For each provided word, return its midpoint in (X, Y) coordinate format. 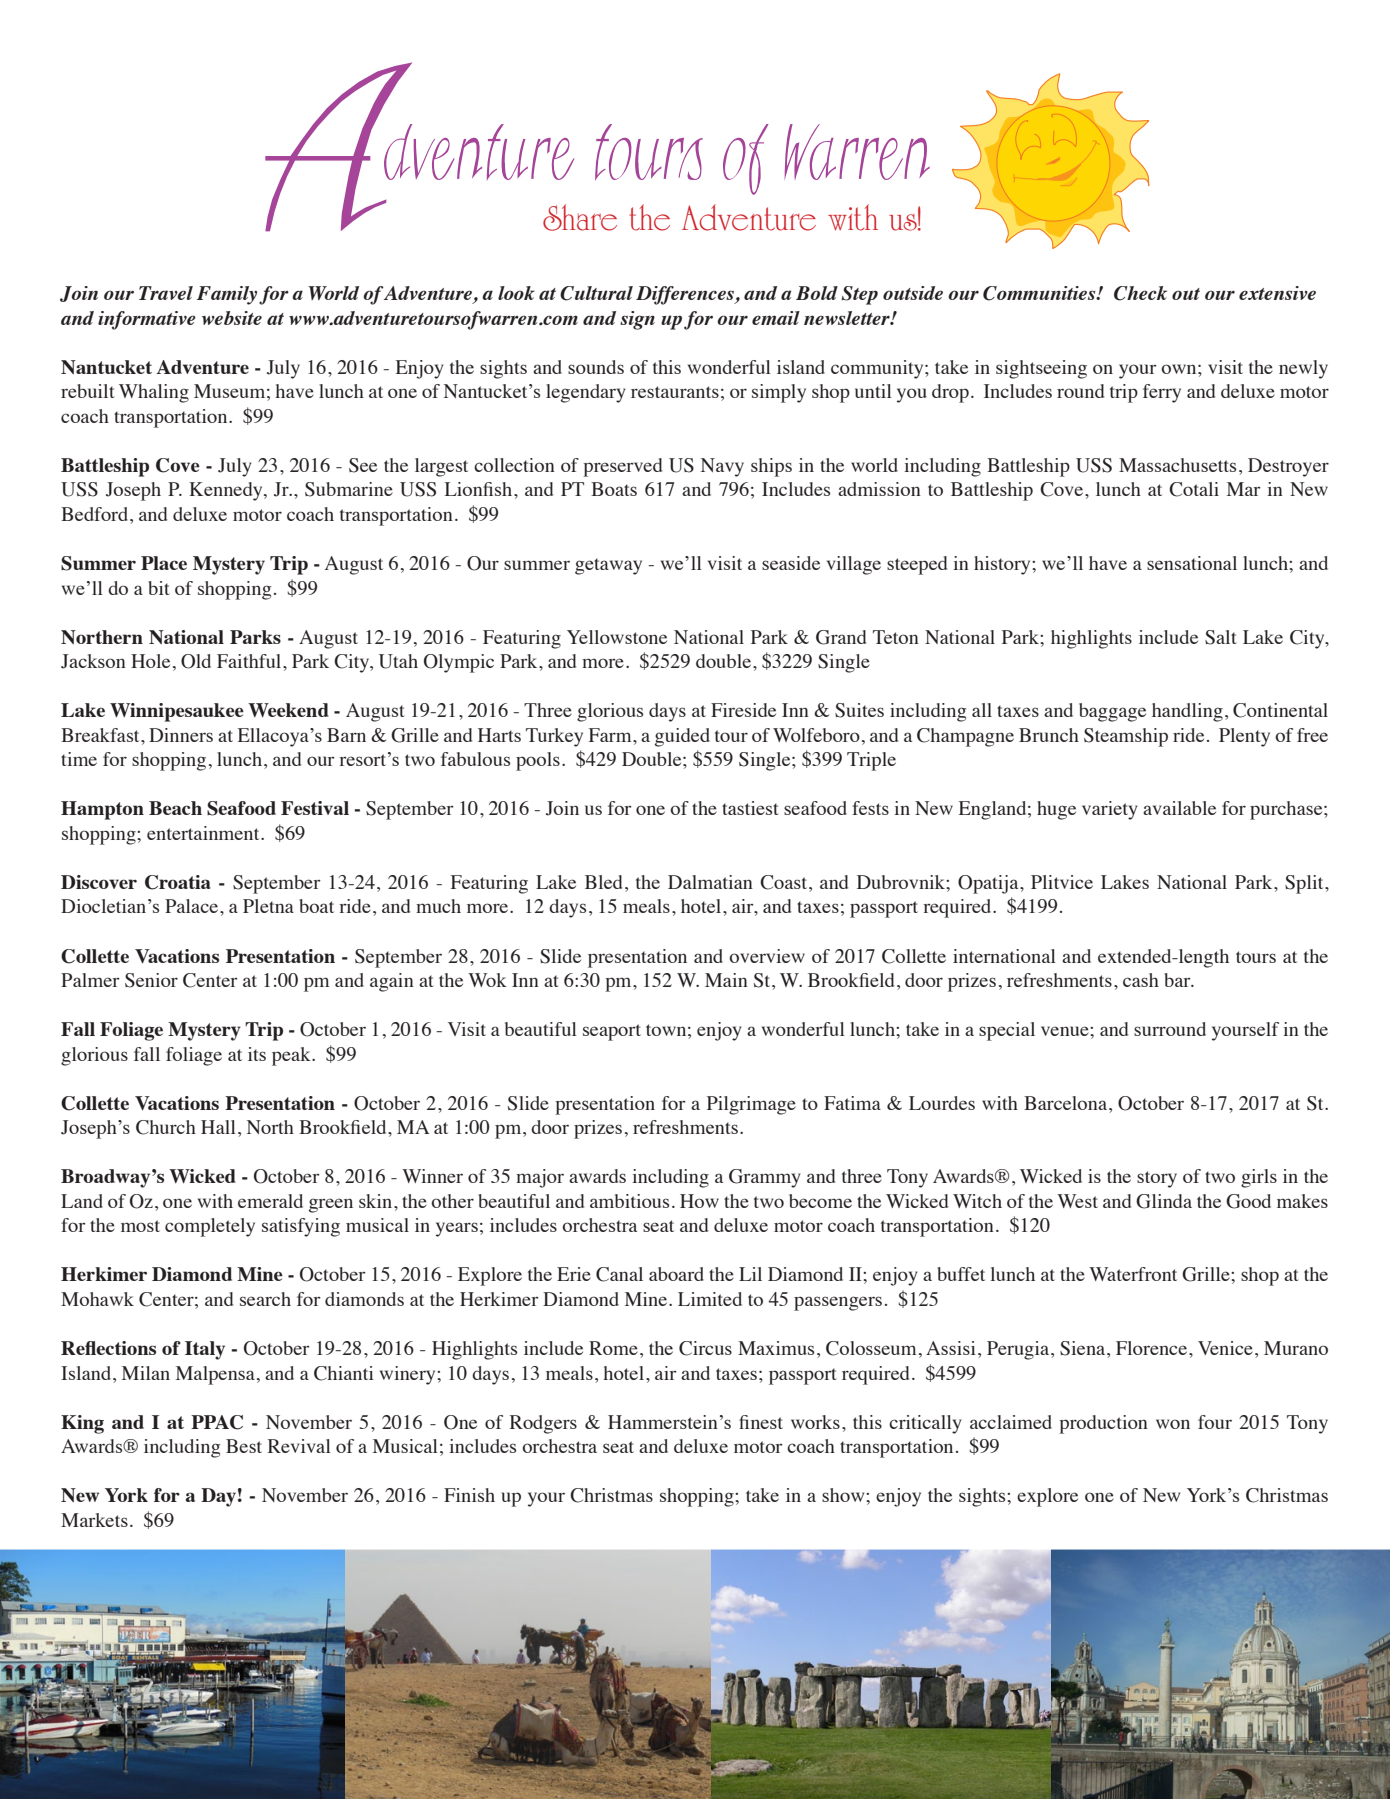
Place (164, 563)
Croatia (178, 882)
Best (244, 1446)
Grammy (765, 1178)
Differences (686, 295)
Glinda (1164, 1201)
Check (1140, 293)
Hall (218, 1127)
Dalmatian (710, 882)
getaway (608, 566)
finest (761, 1422)
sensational (1192, 563)
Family (227, 295)
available (1179, 808)
